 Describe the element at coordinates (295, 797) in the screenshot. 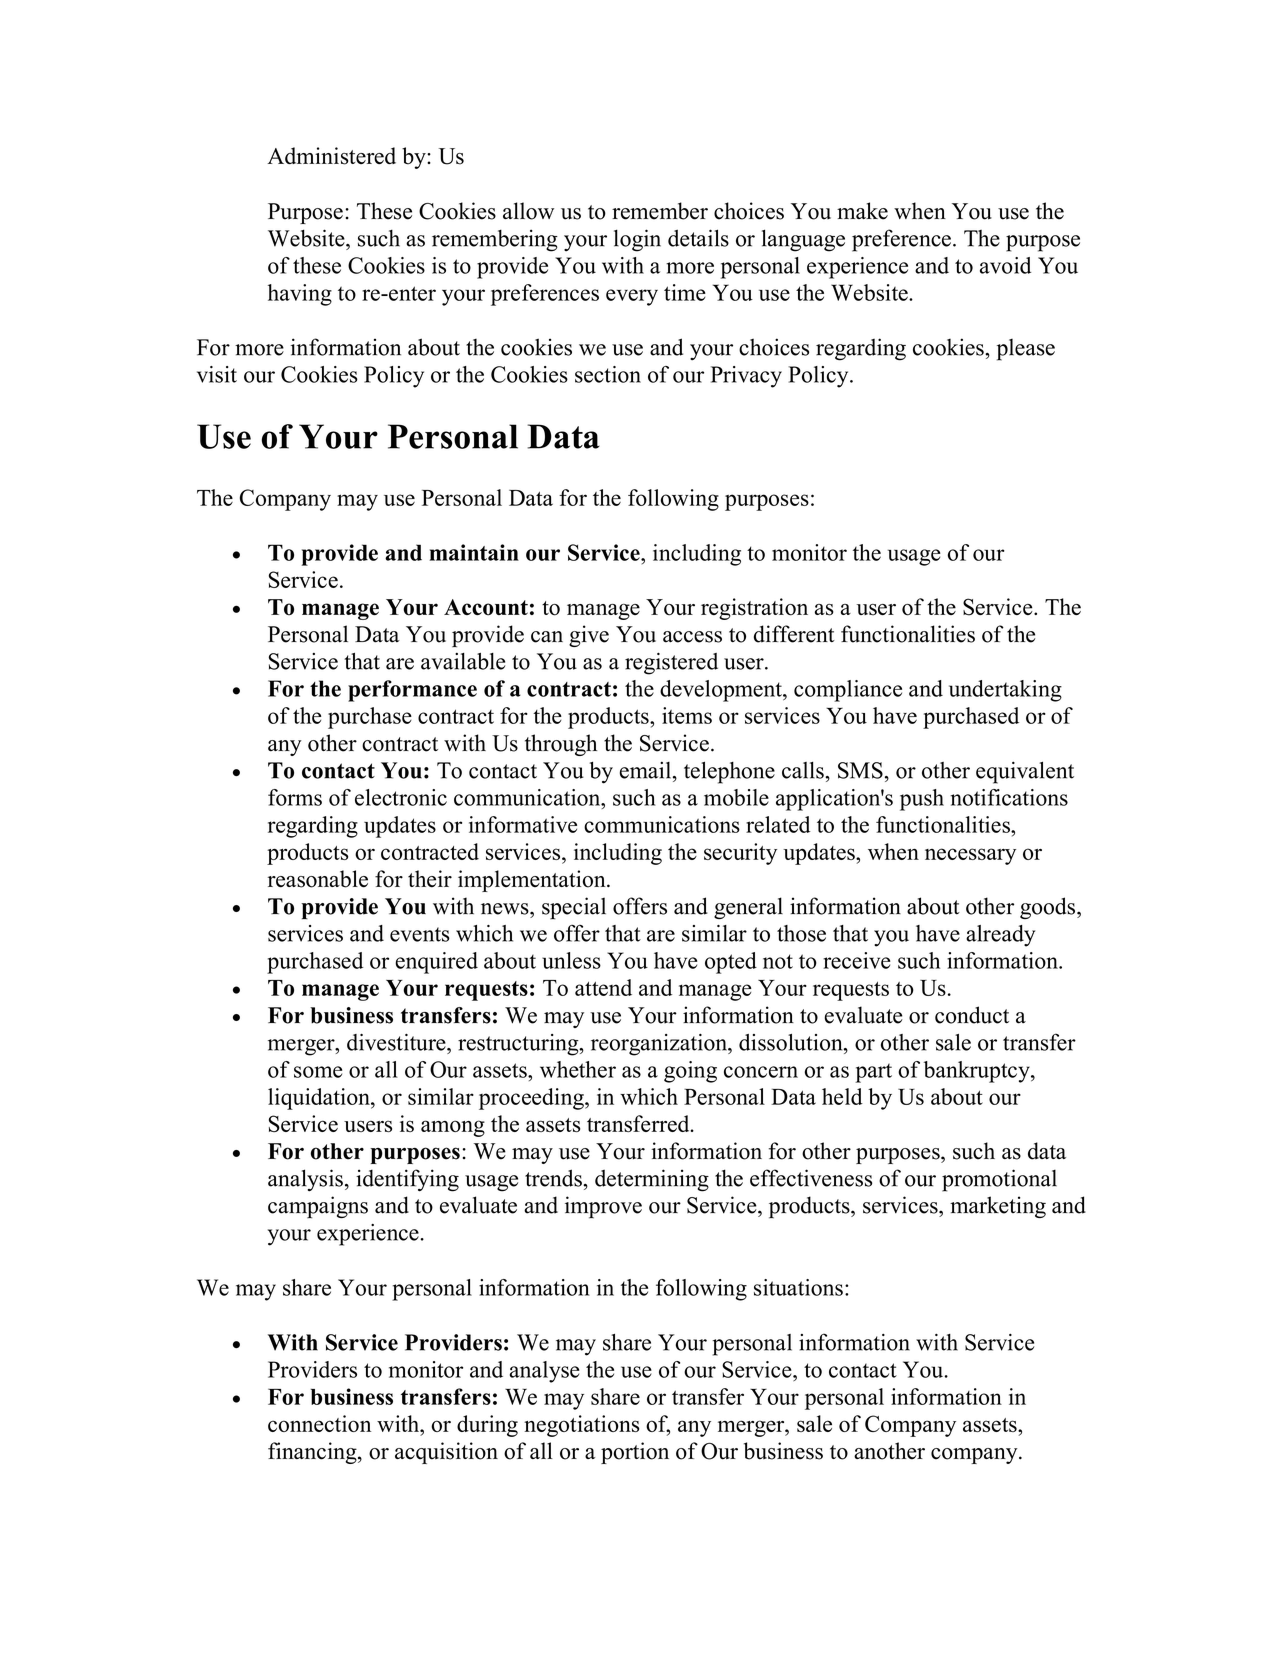

I see `forms` at that location.
